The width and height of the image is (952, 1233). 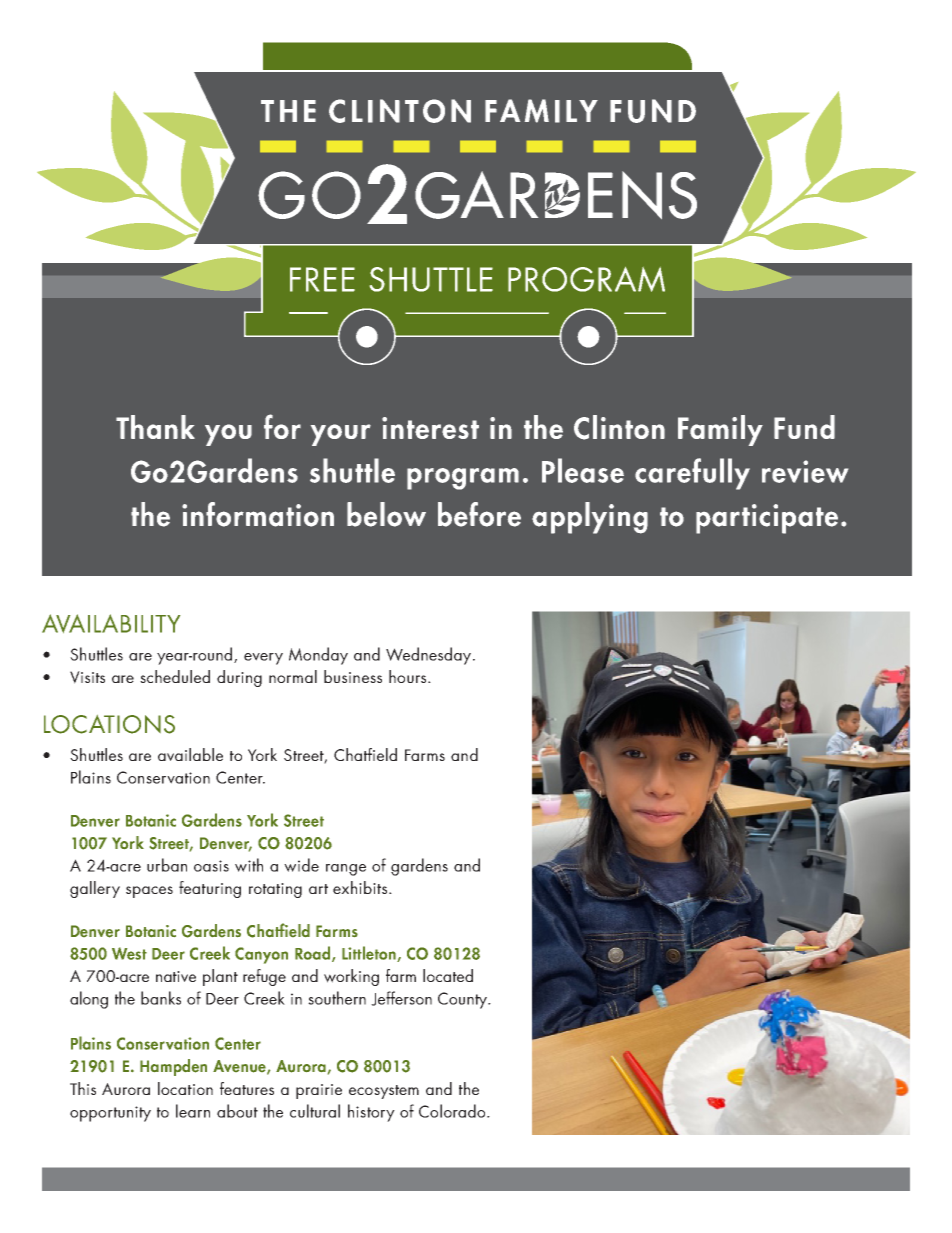 I want to click on participate, so click(x=767, y=519).
